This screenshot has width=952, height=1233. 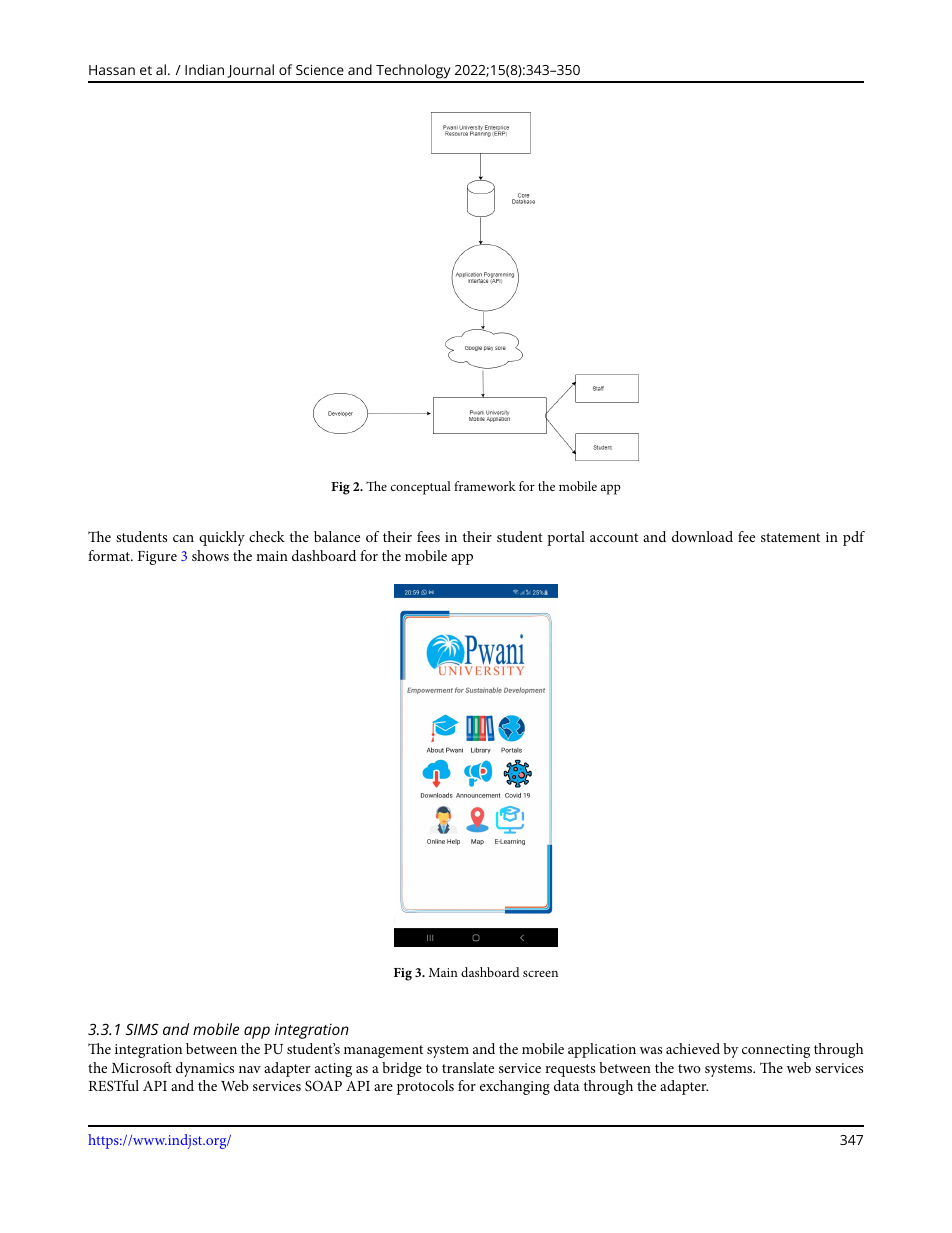 What do you see at coordinates (204, 69) in the screenshot?
I see `Indian` at bounding box center [204, 69].
